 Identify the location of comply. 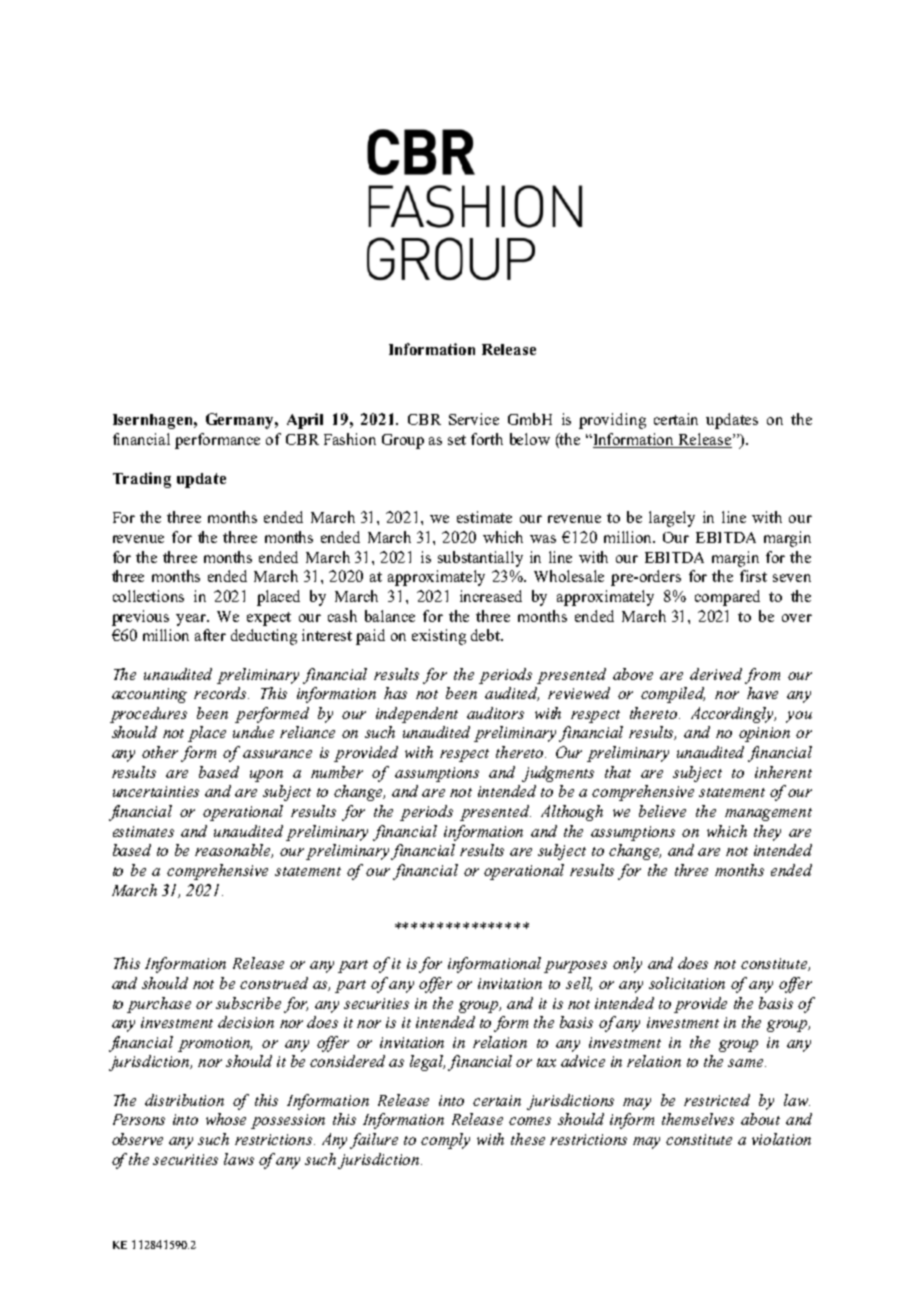
(445, 1141).
